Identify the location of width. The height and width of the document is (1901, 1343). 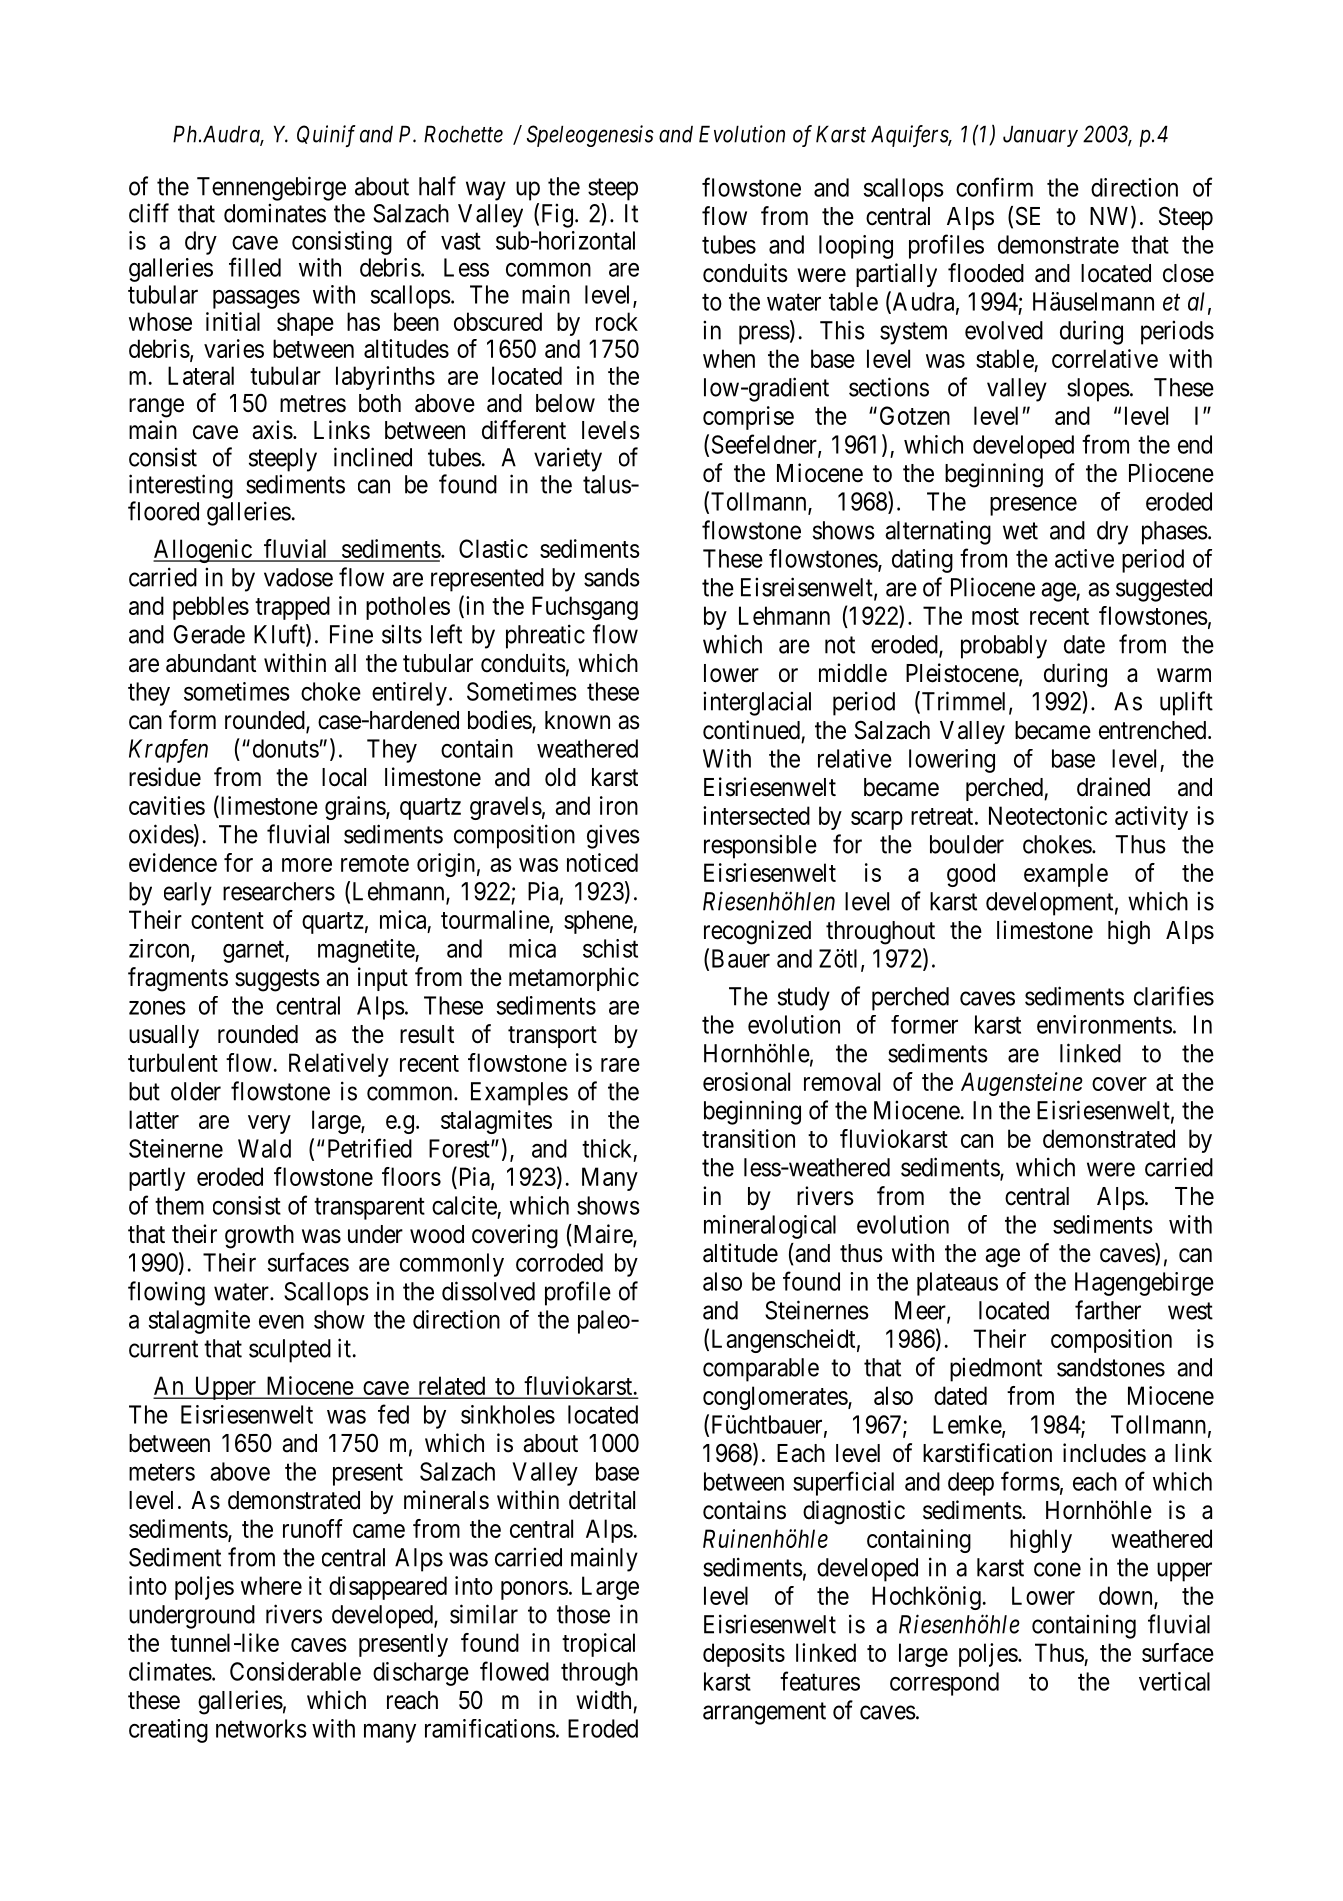
(603, 1700).
